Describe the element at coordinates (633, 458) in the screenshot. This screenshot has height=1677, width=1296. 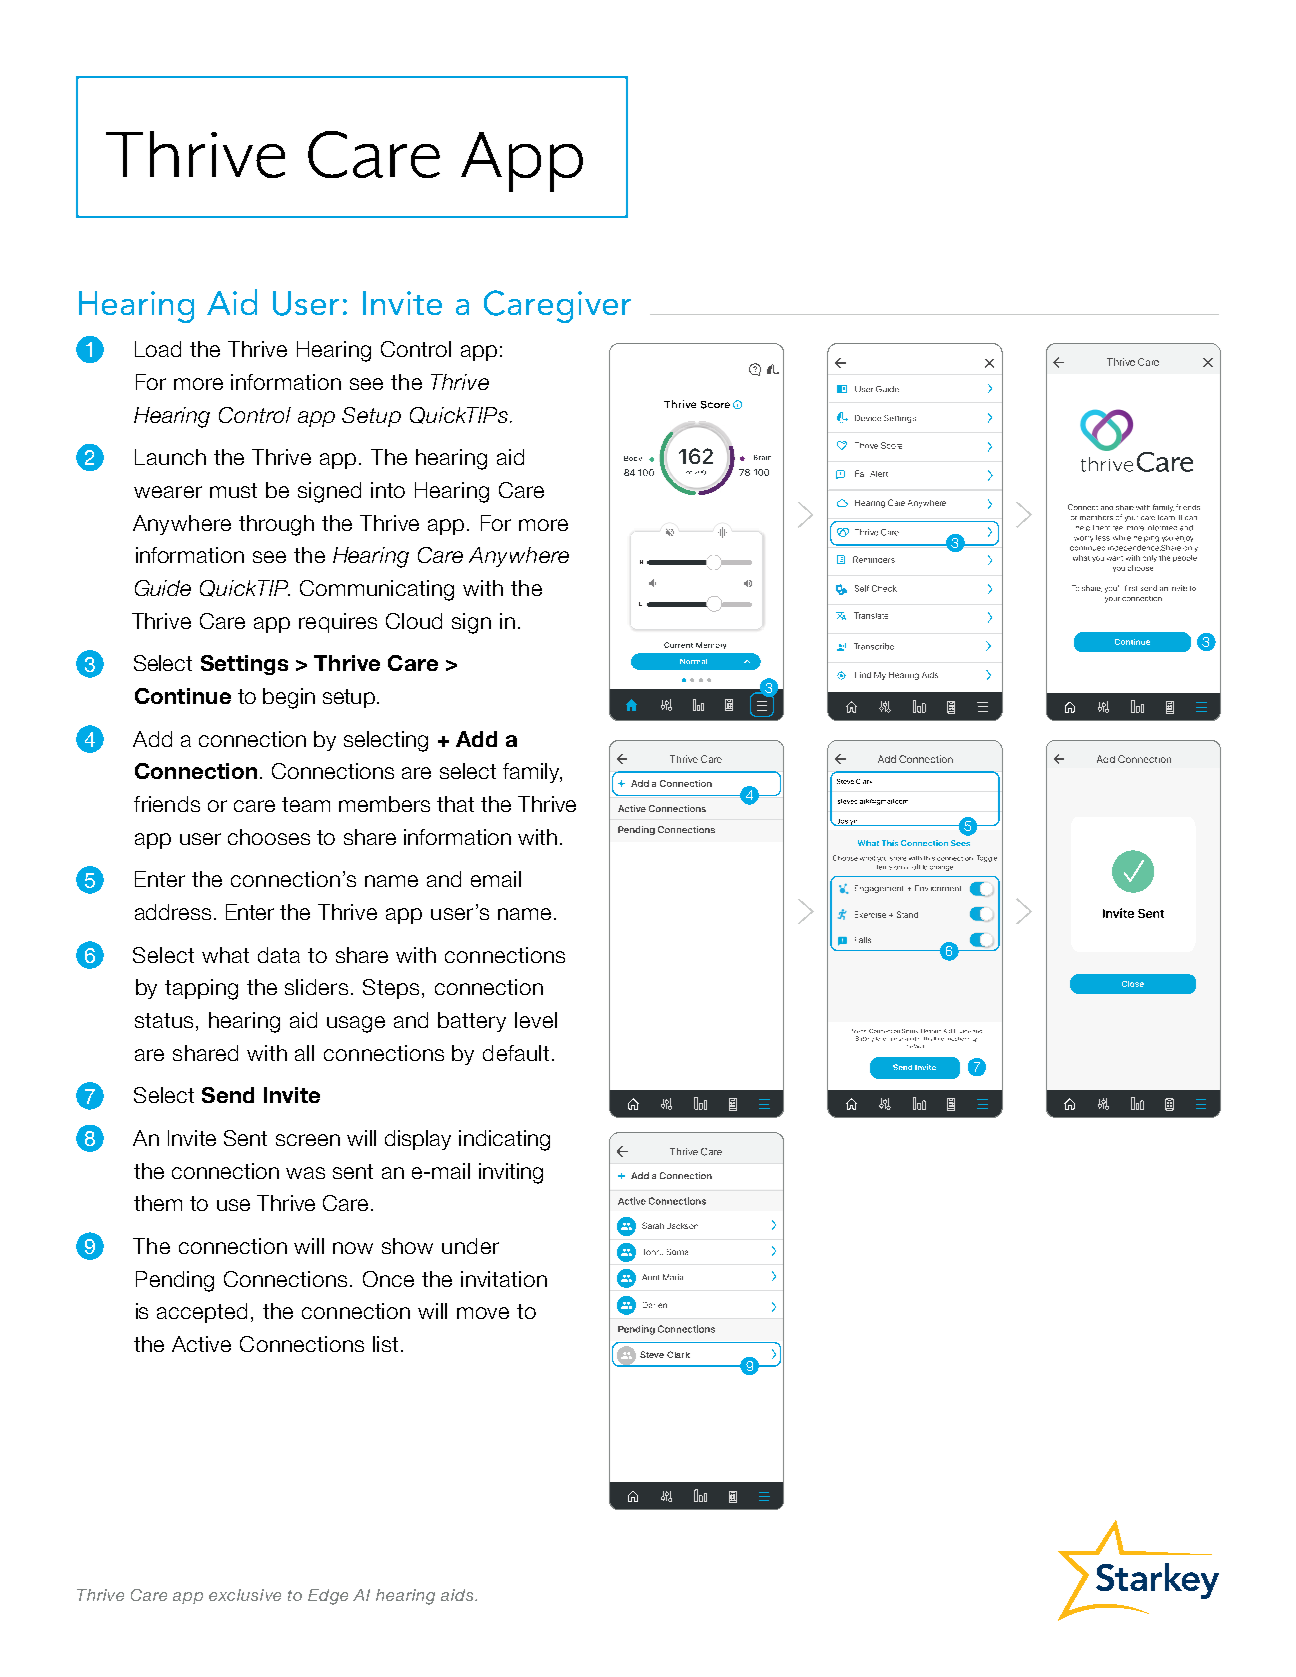
I see `Body` at that location.
